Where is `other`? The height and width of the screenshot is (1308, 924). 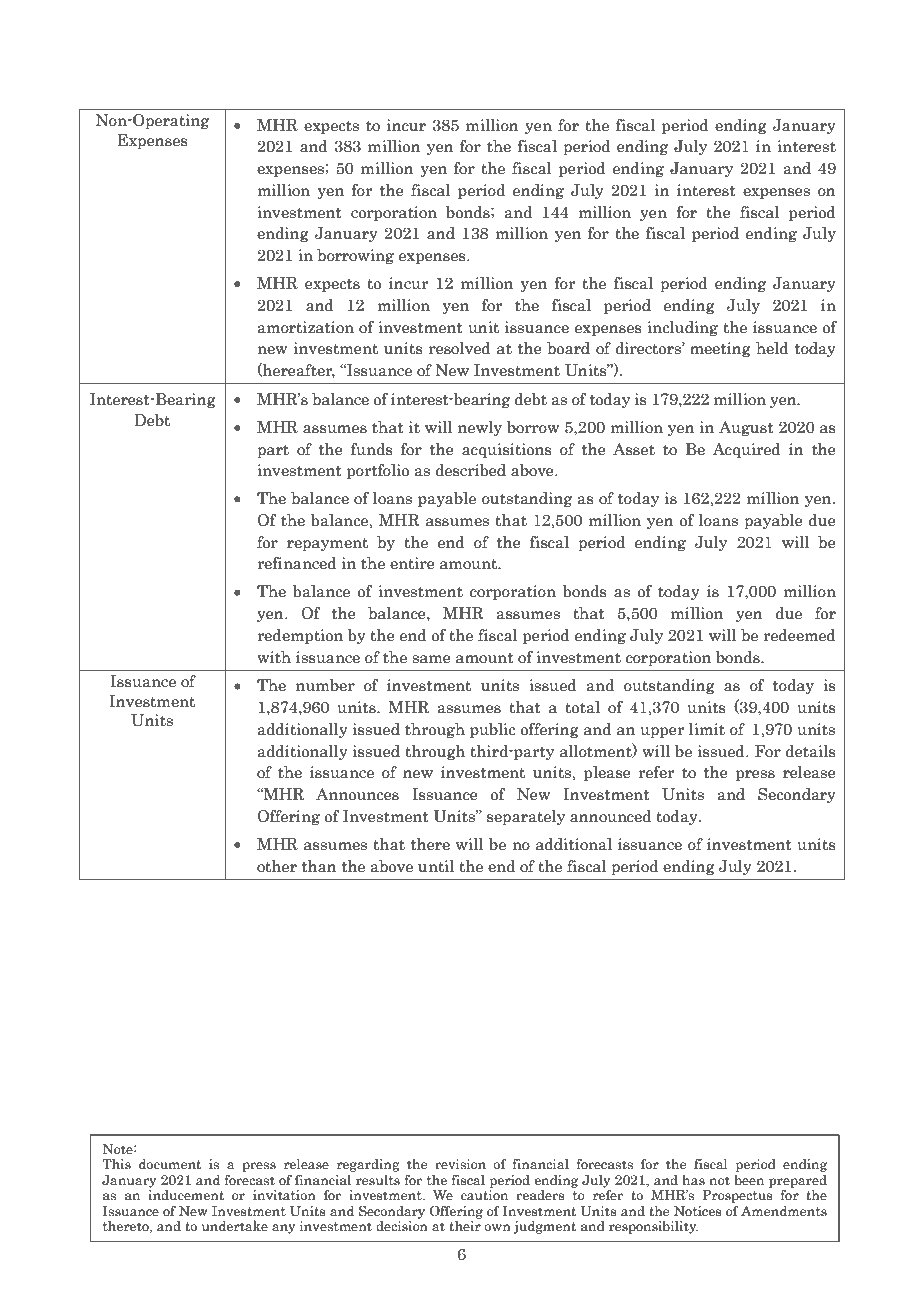
other is located at coordinates (277, 866).
